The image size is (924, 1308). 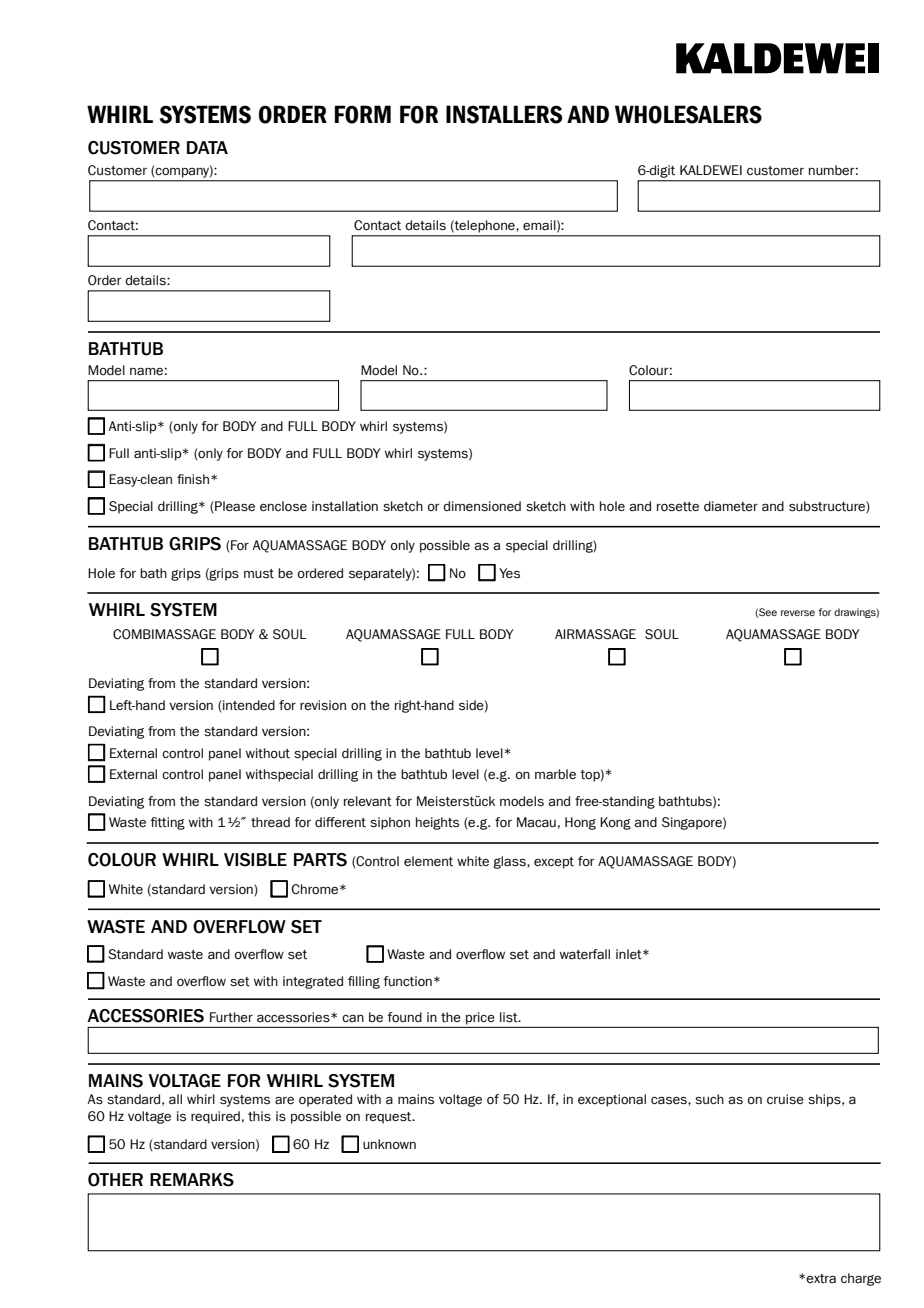 What do you see at coordinates (192, 1180) in the screenshot?
I see `REMARKS` at bounding box center [192, 1180].
